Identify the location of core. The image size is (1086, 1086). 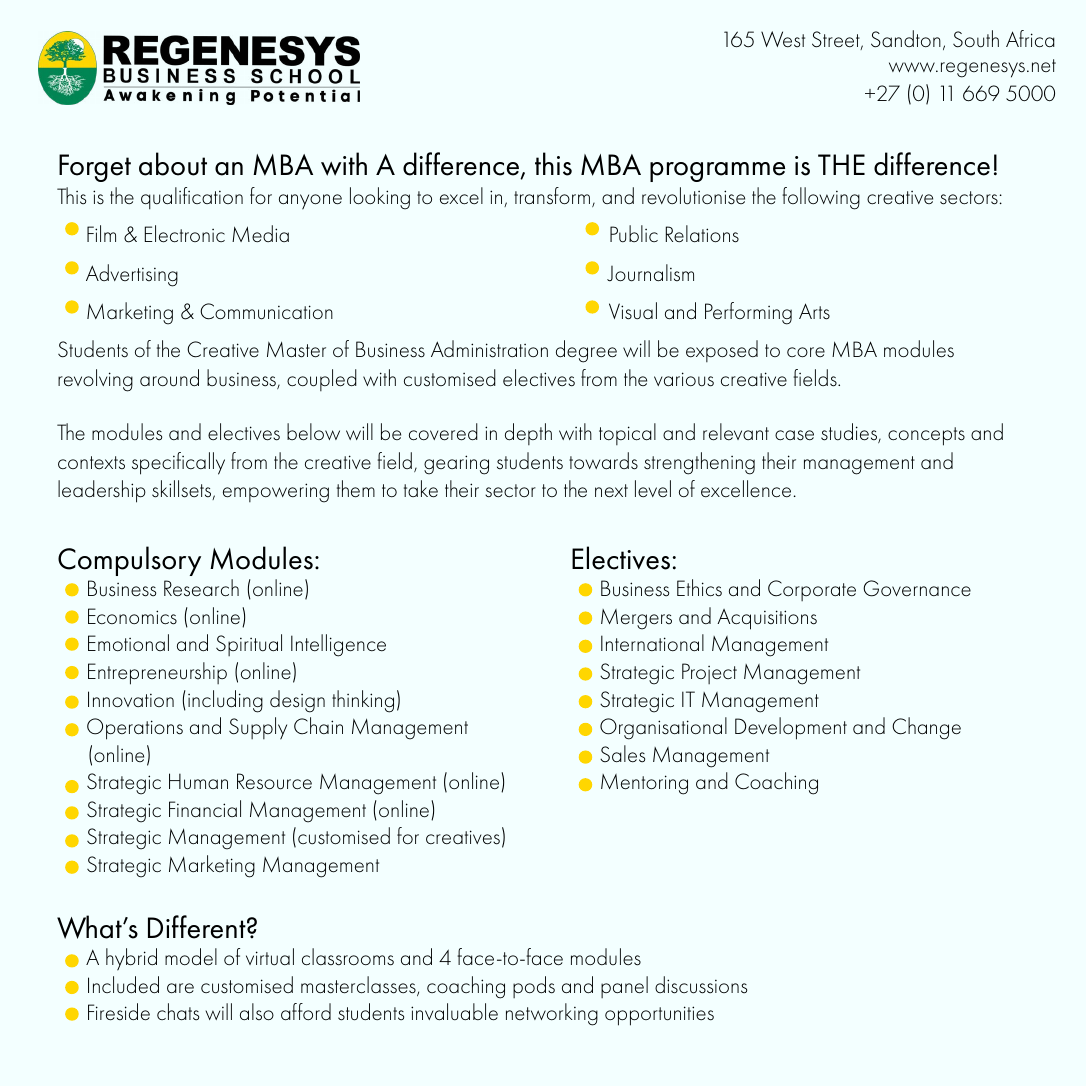
(806, 352).
